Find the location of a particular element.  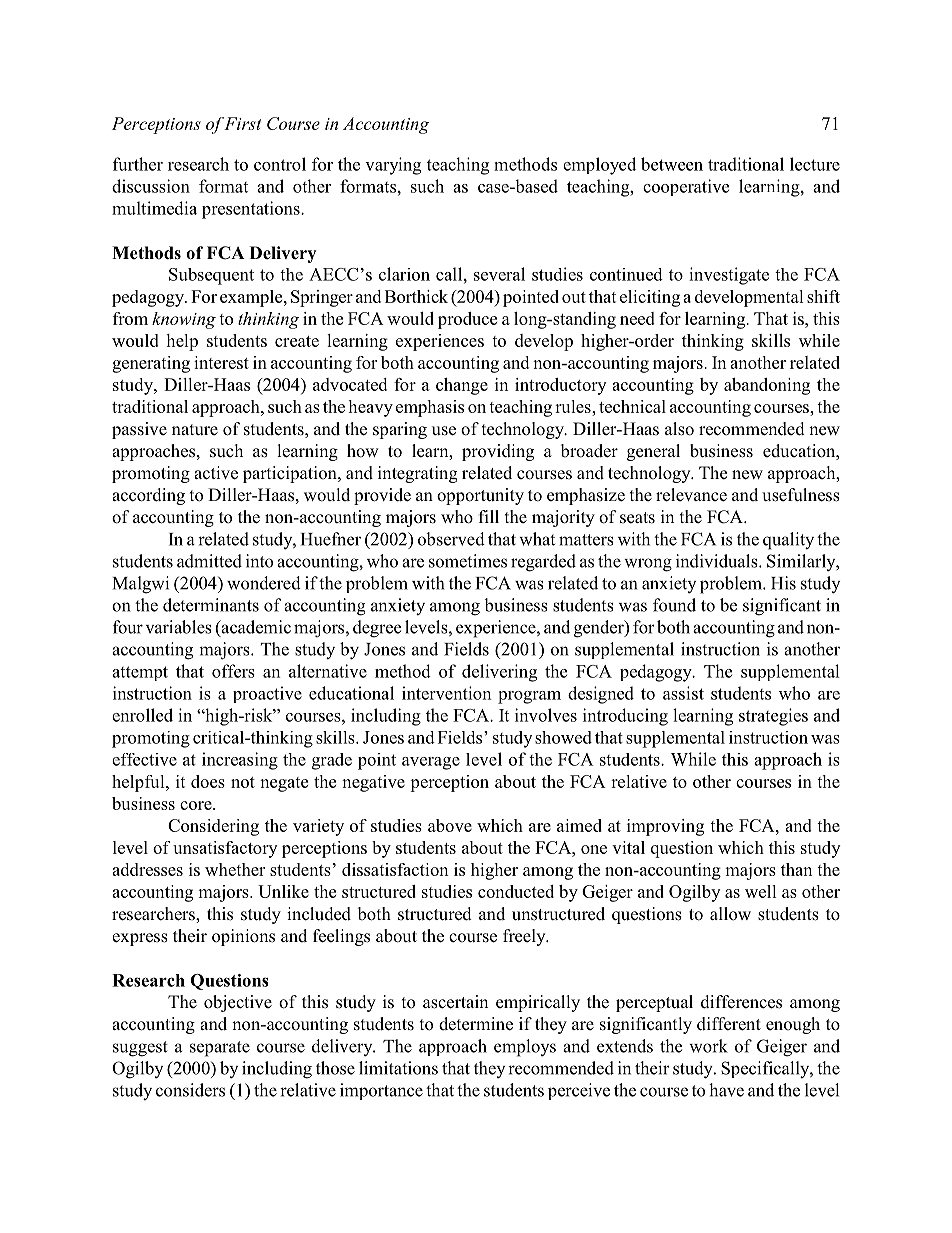

found is located at coordinates (674, 605).
